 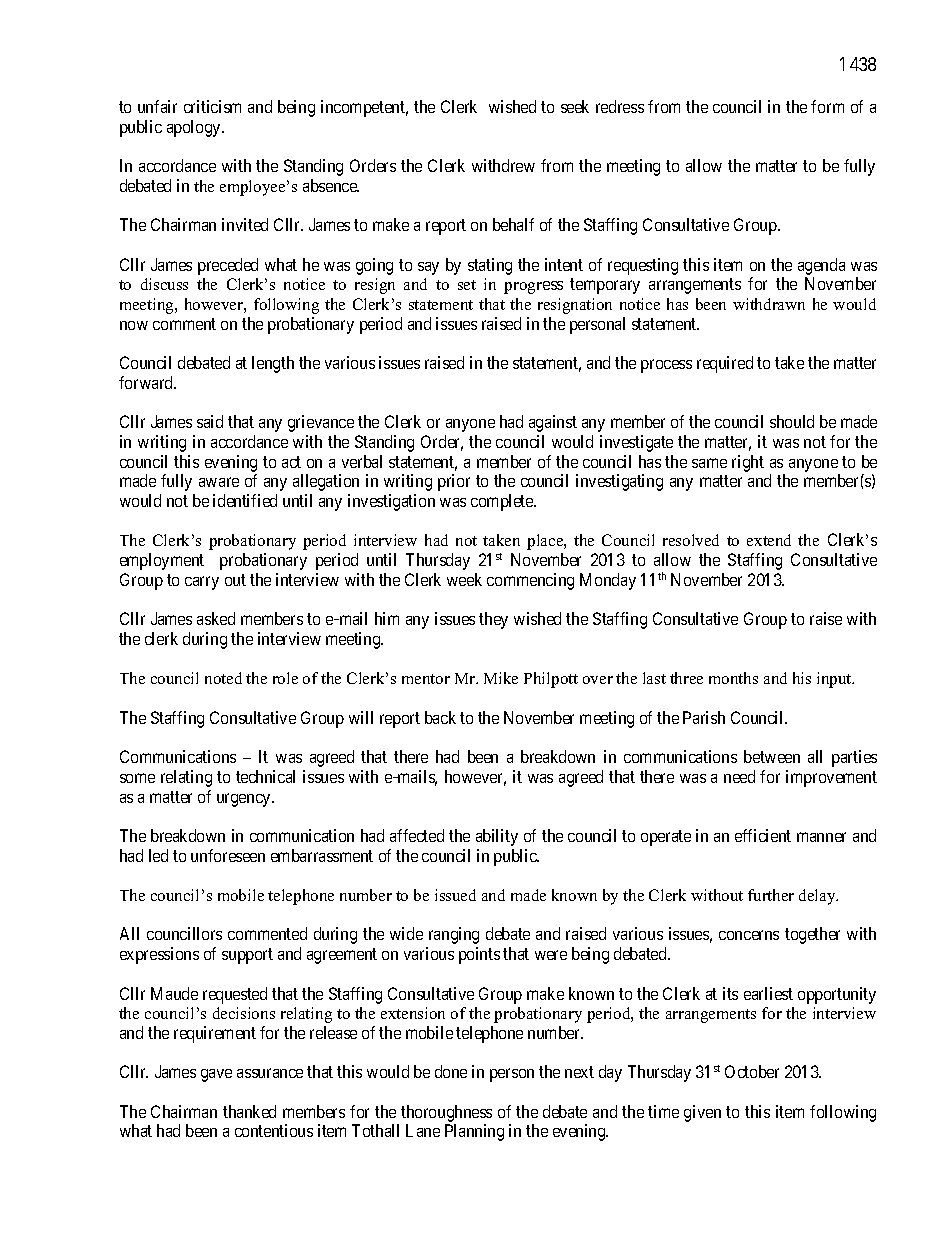 I want to click on October, so click(x=752, y=1071).
